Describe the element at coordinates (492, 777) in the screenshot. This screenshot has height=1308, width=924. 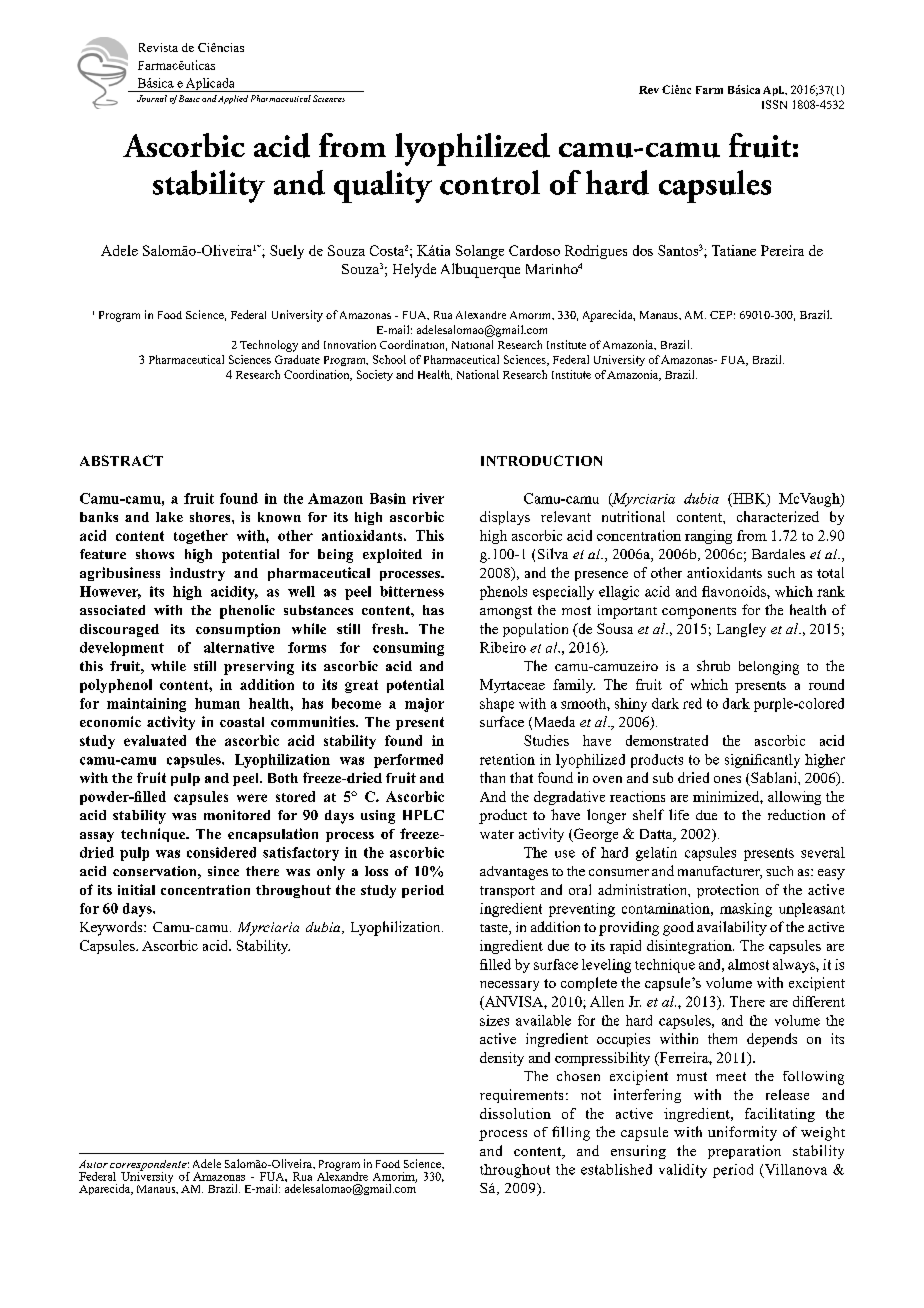
I see `than` at that location.
